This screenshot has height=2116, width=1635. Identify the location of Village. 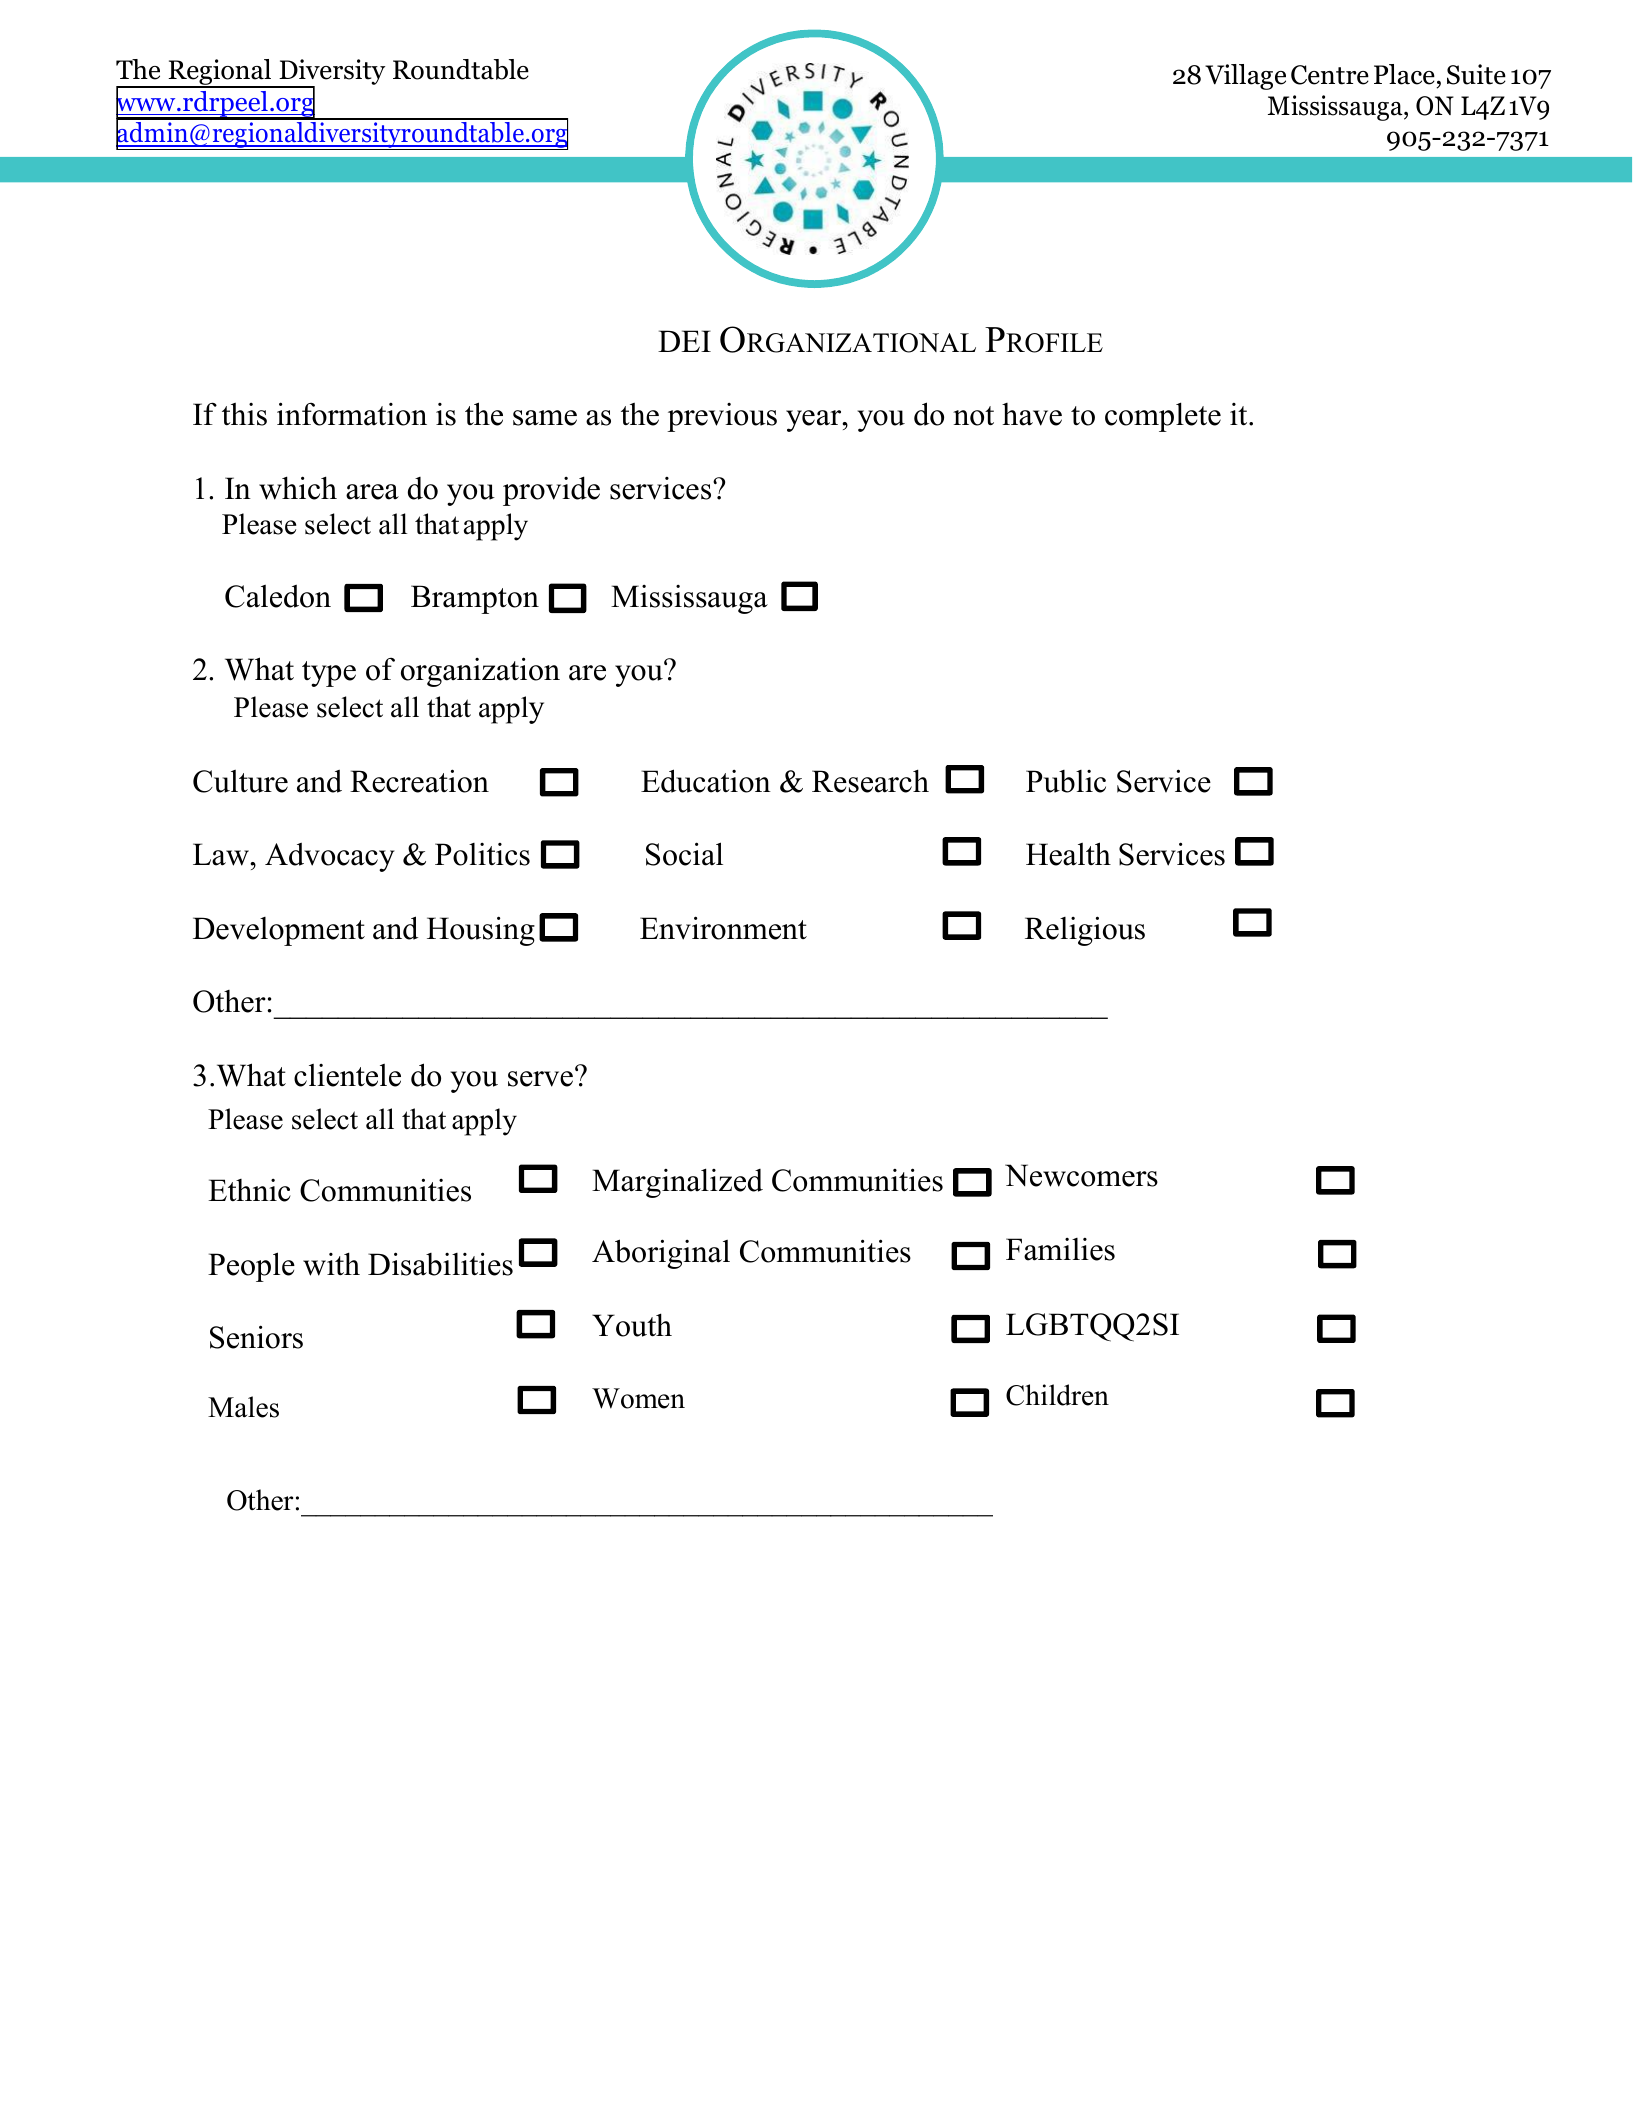
(1245, 77).
